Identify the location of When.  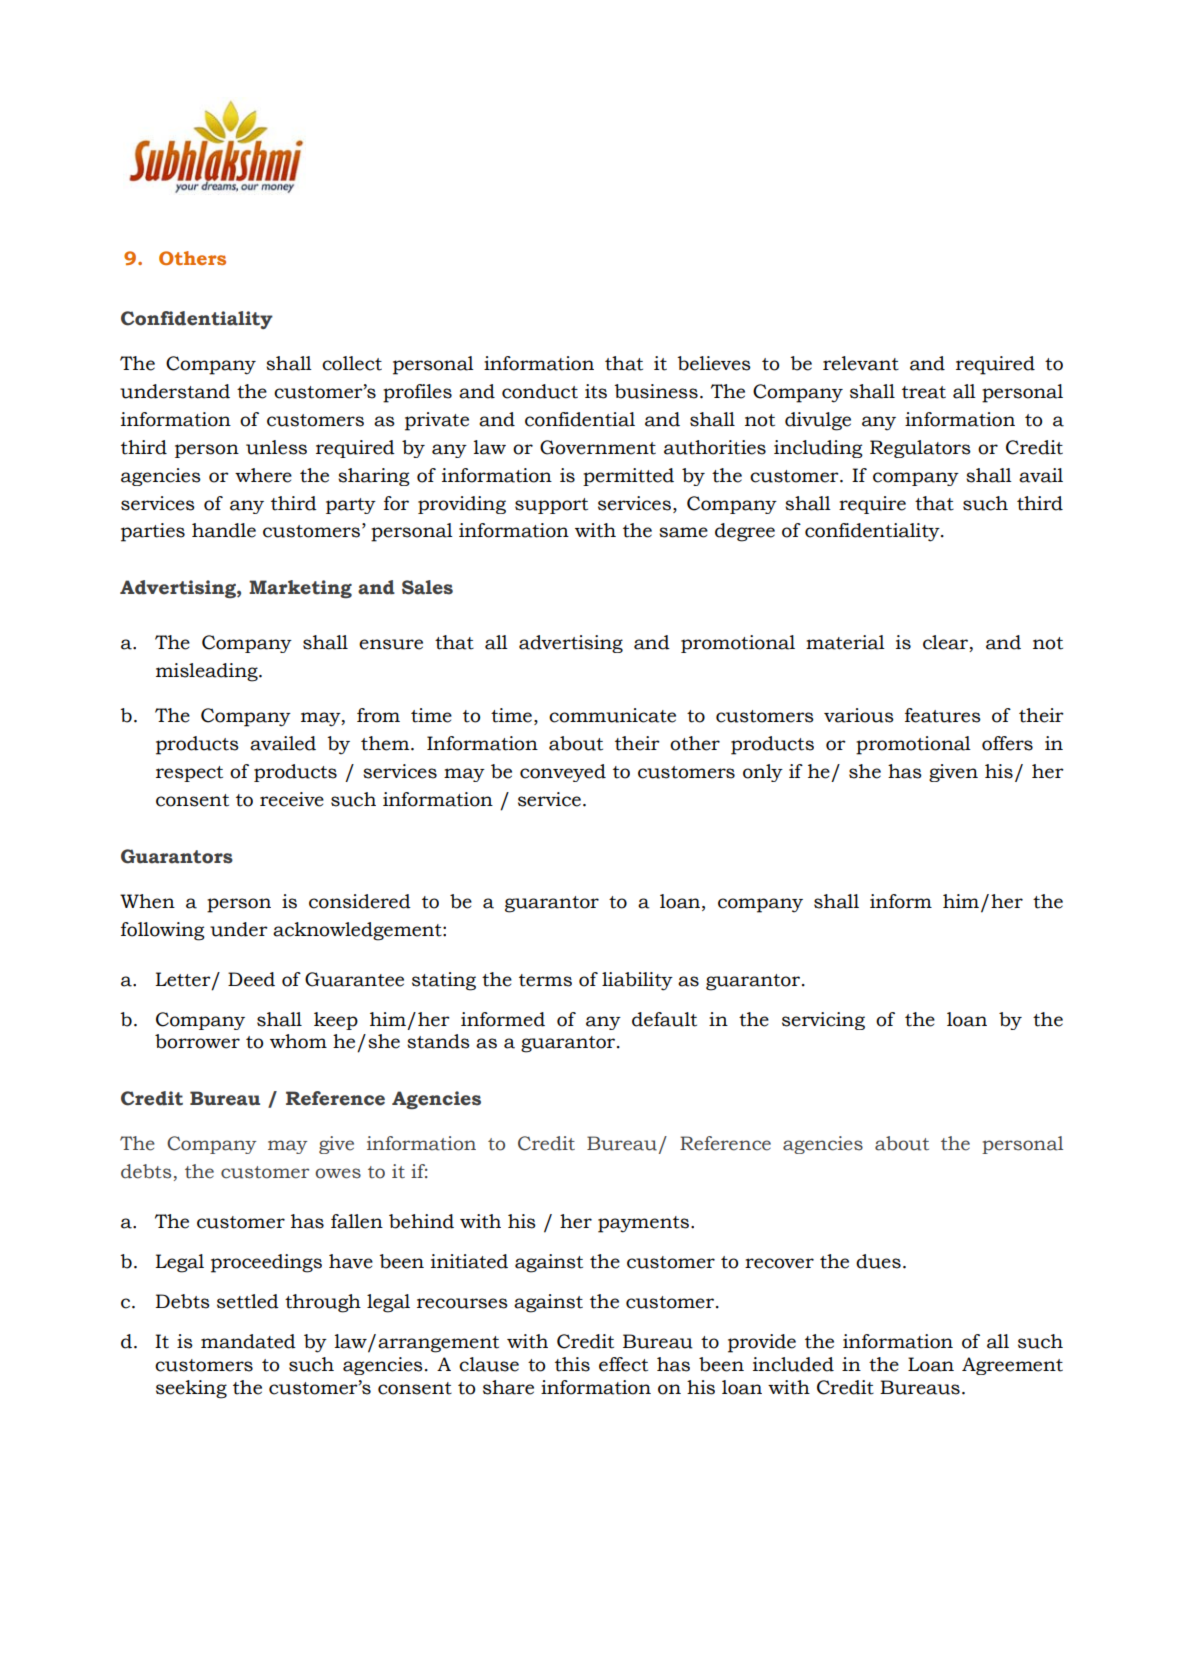
(147, 901).
